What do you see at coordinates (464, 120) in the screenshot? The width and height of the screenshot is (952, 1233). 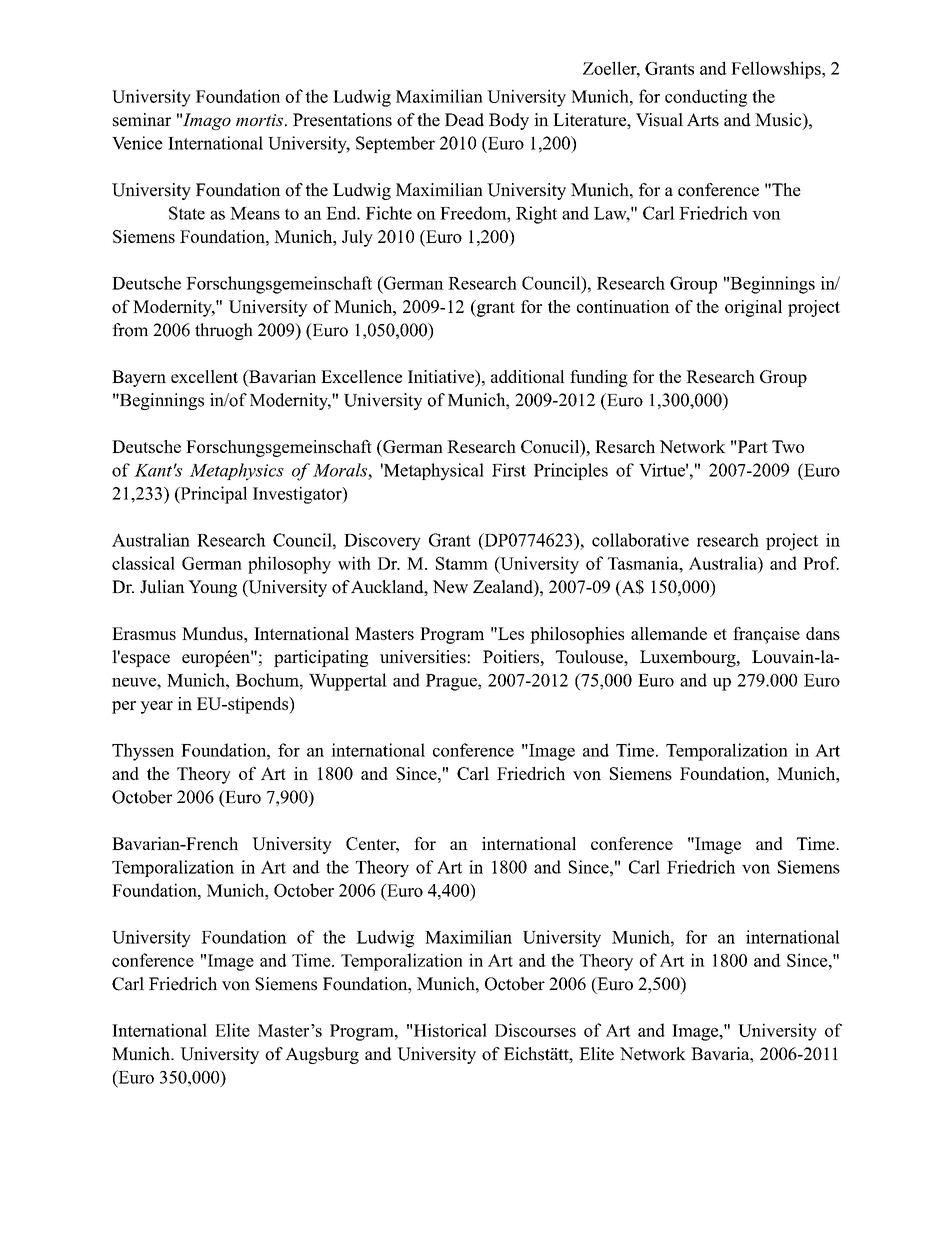 I see `Dead` at bounding box center [464, 120].
